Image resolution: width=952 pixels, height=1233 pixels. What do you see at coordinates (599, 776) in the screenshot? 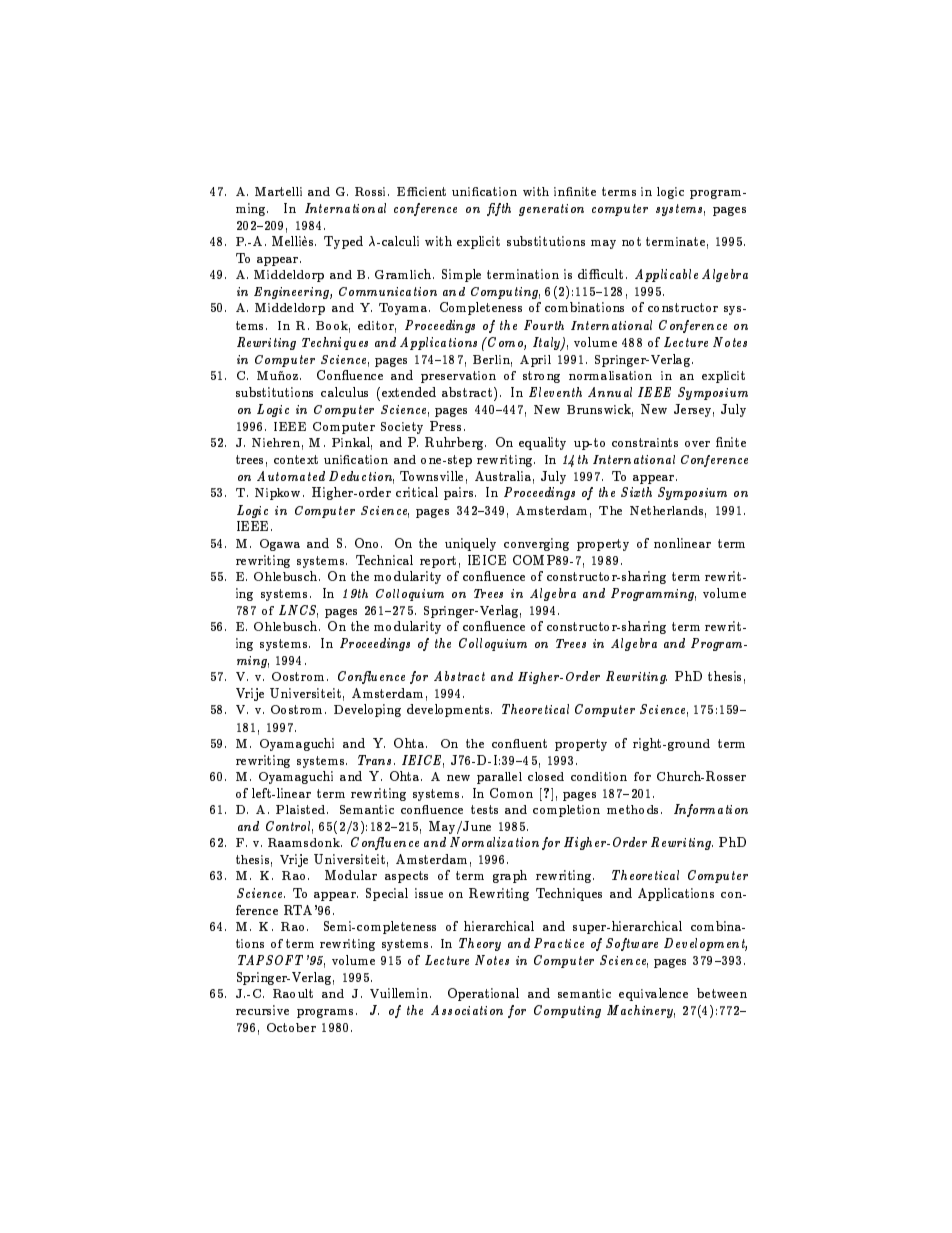
I see `condition` at bounding box center [599, 776].
